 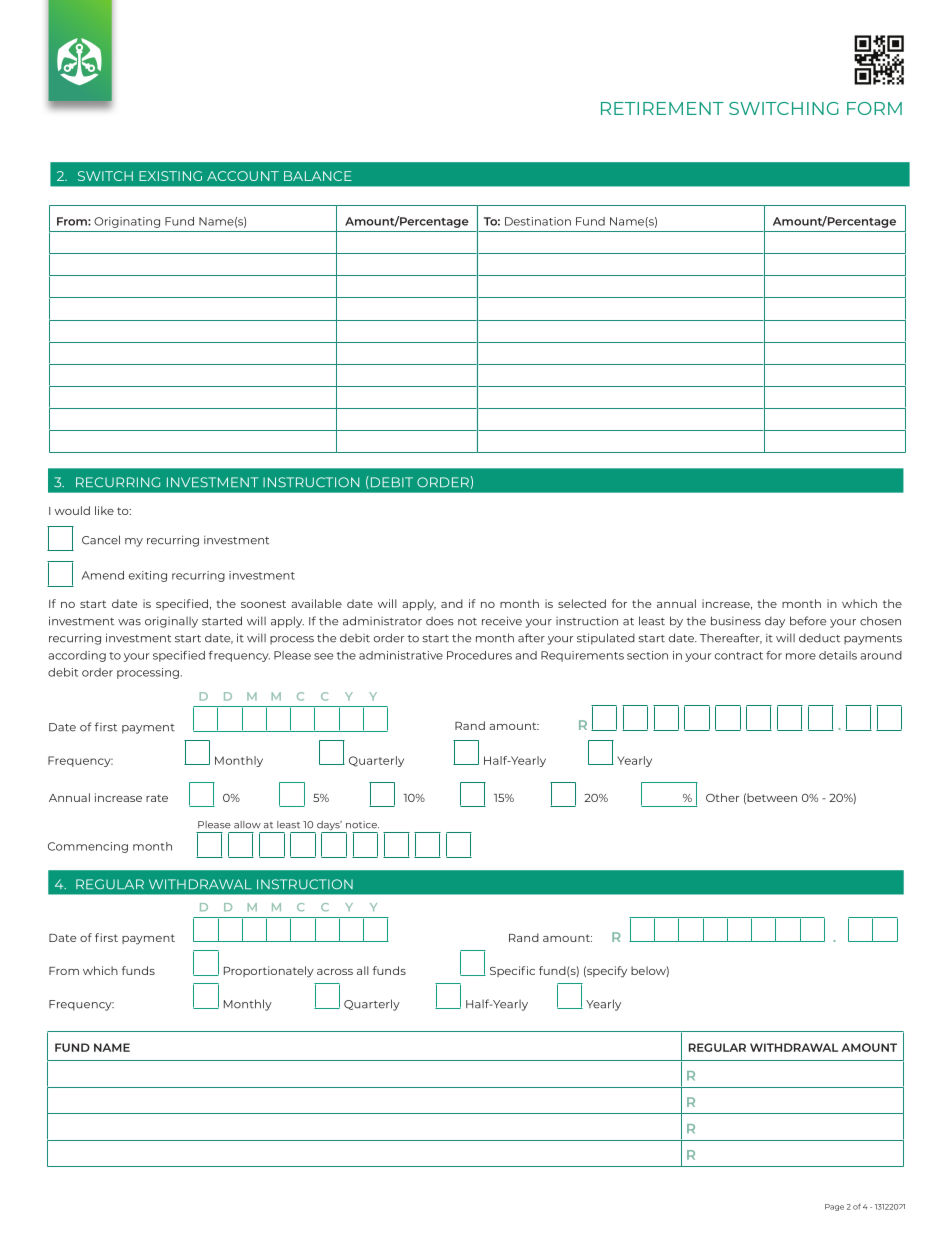 I want to click on before, so click(x=808, y=621).
